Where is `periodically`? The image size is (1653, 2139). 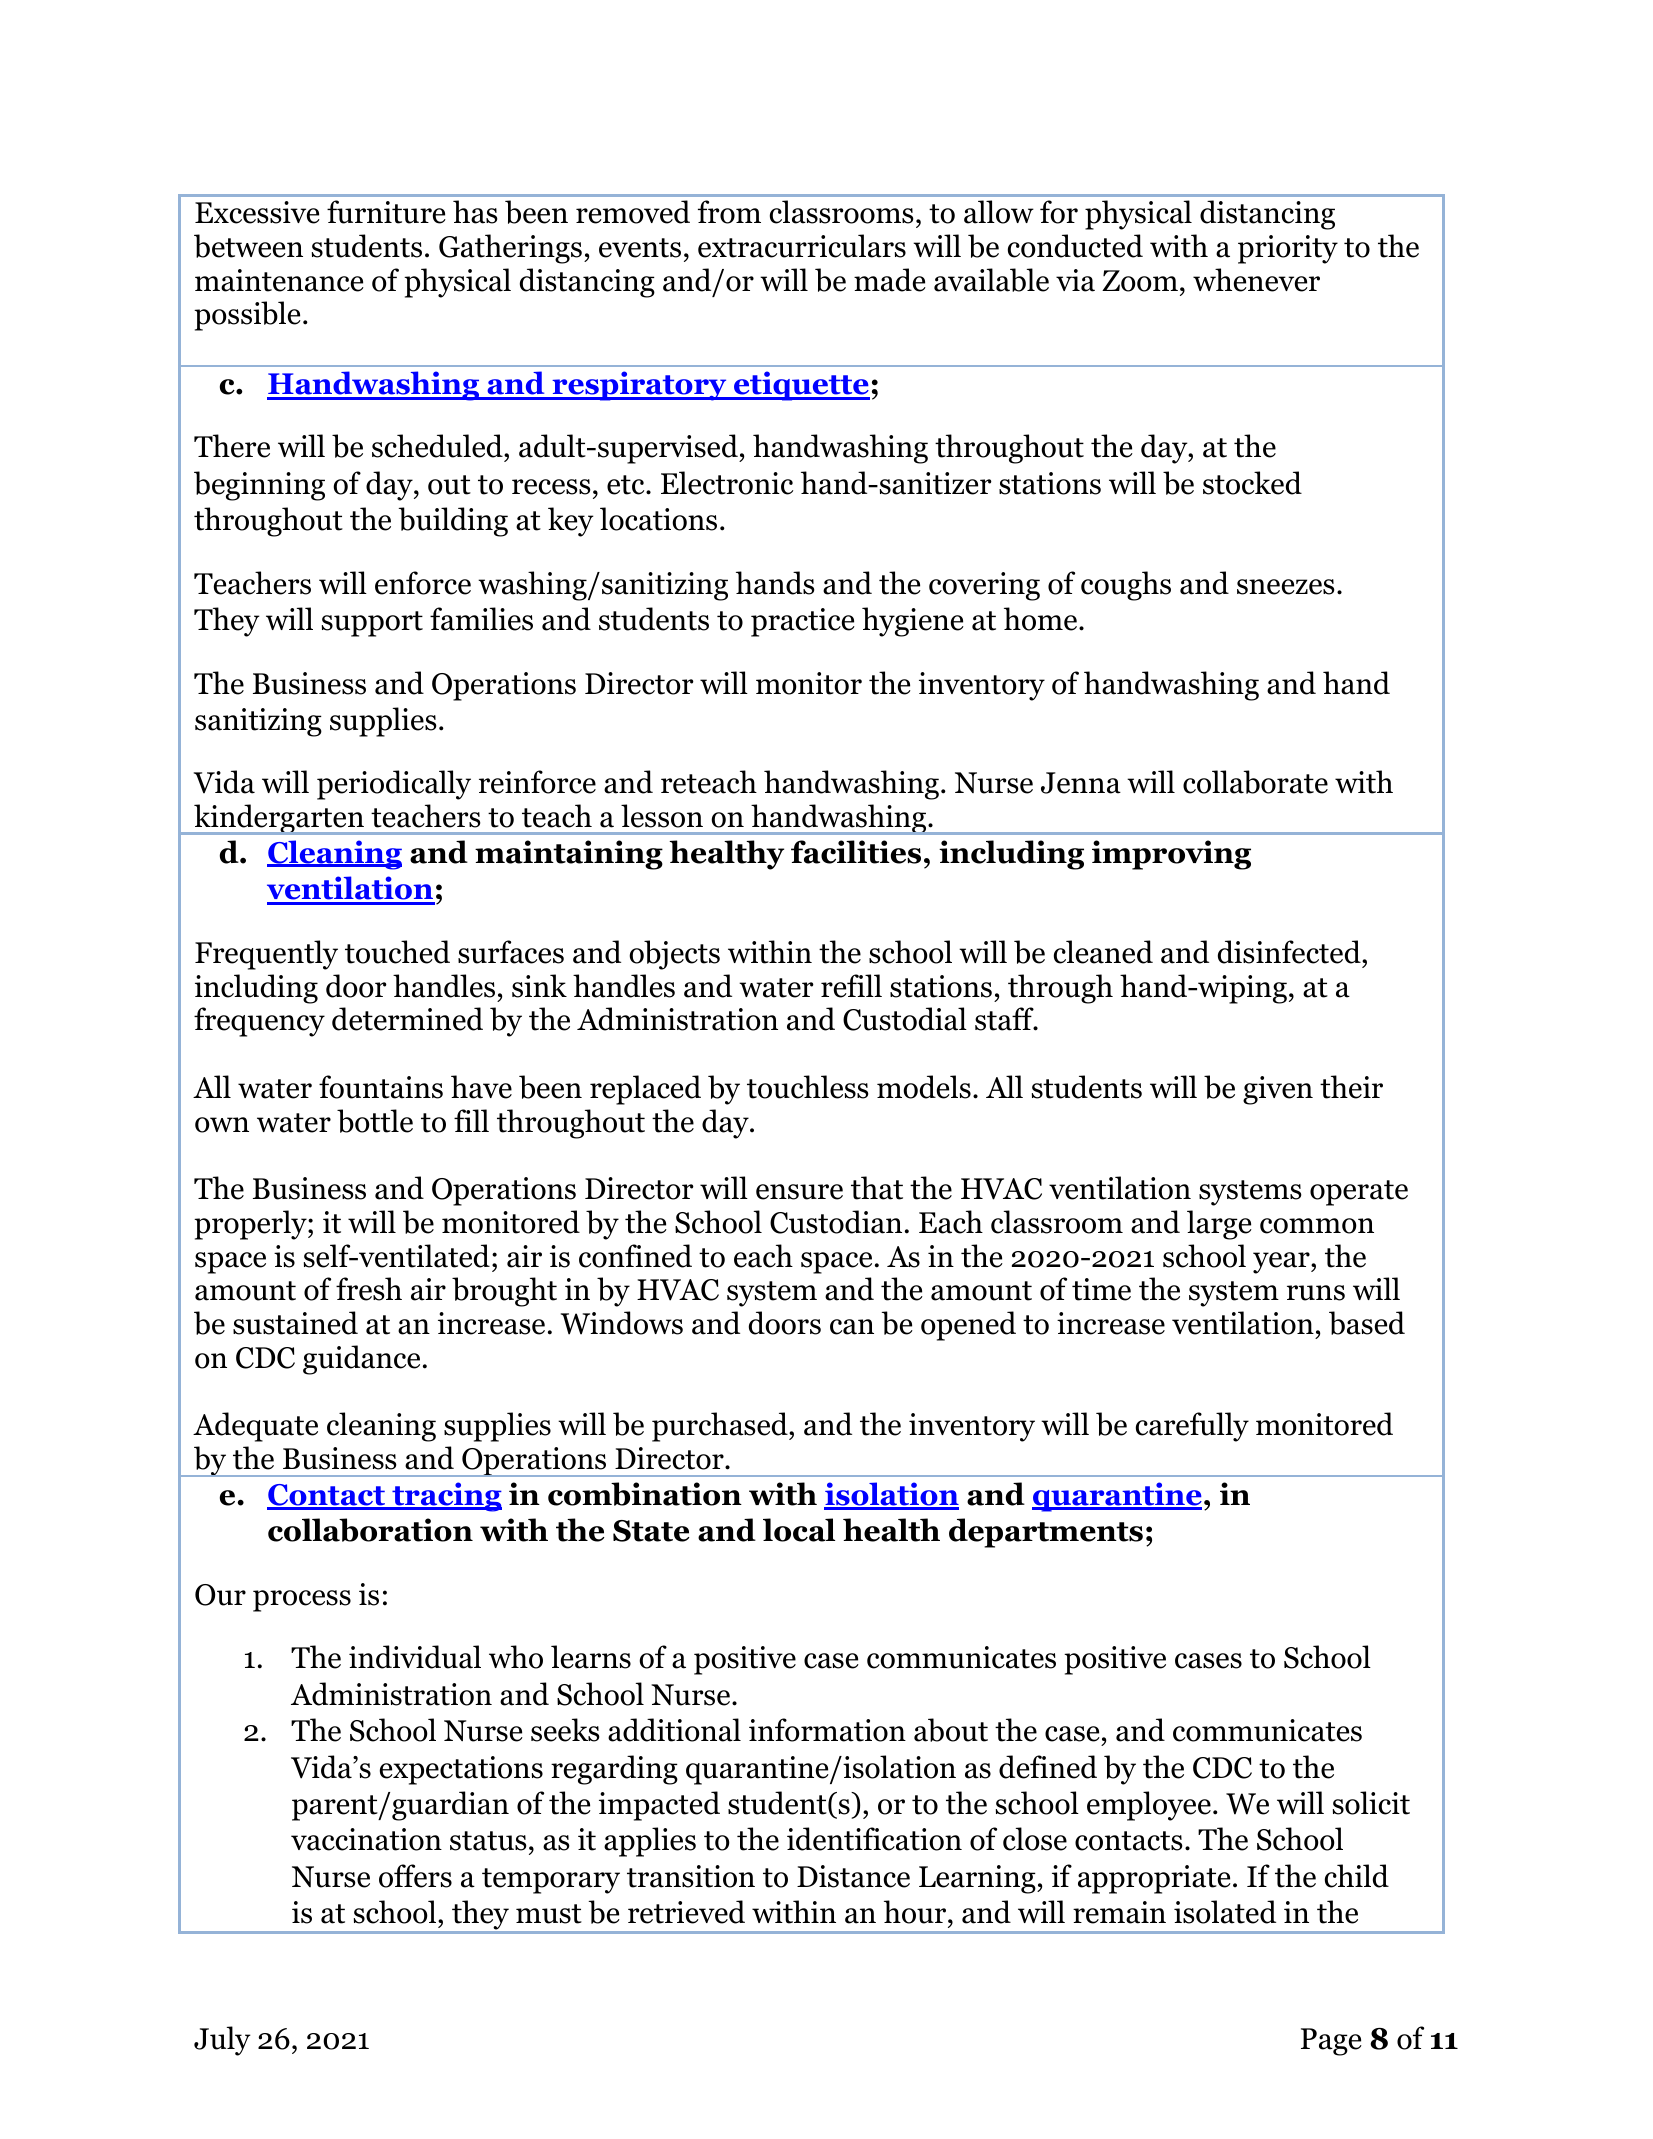 periodically is located at coordinates (394, 785).
